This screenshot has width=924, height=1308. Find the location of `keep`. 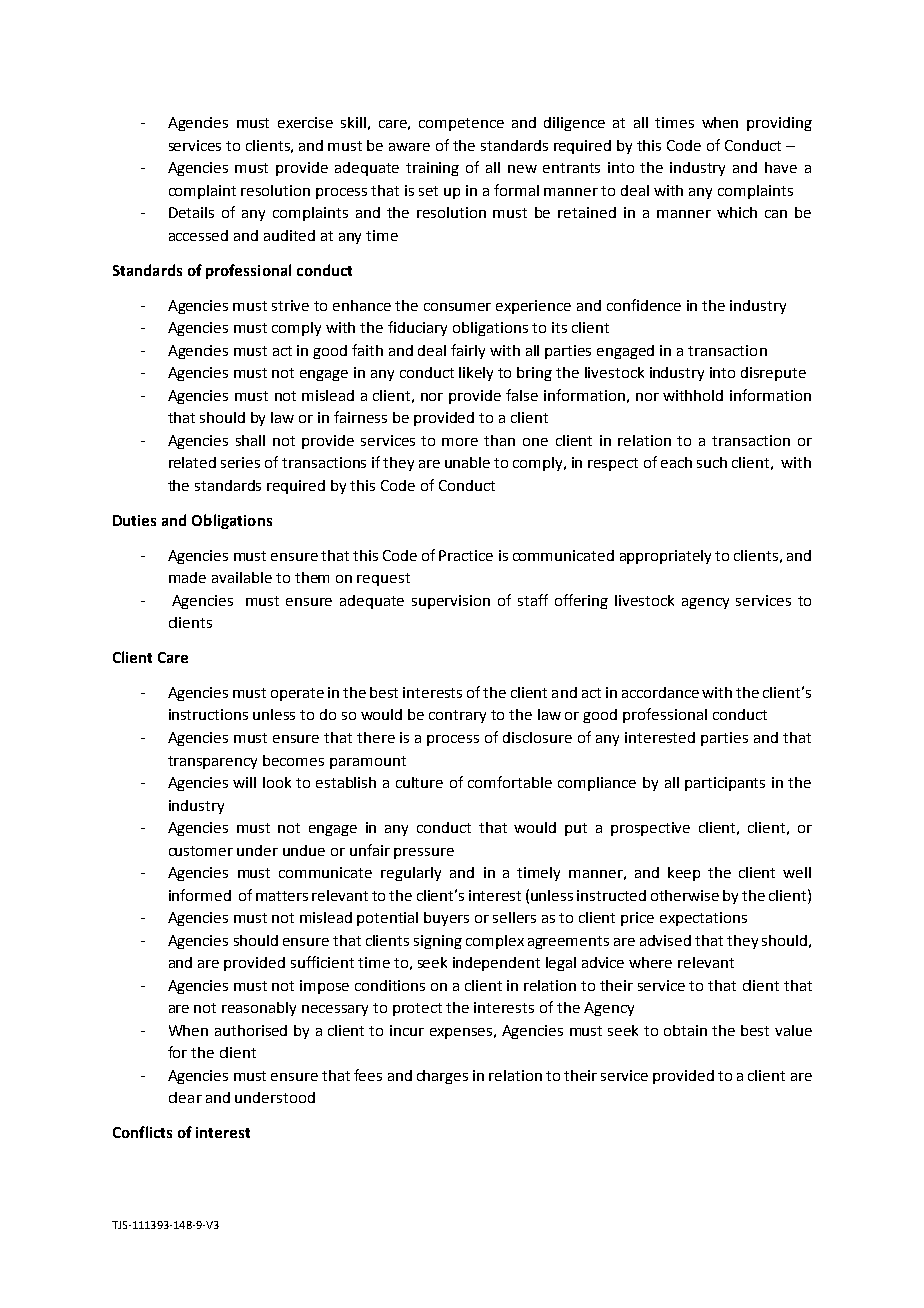

keep is located at coordinates (684, 874).
